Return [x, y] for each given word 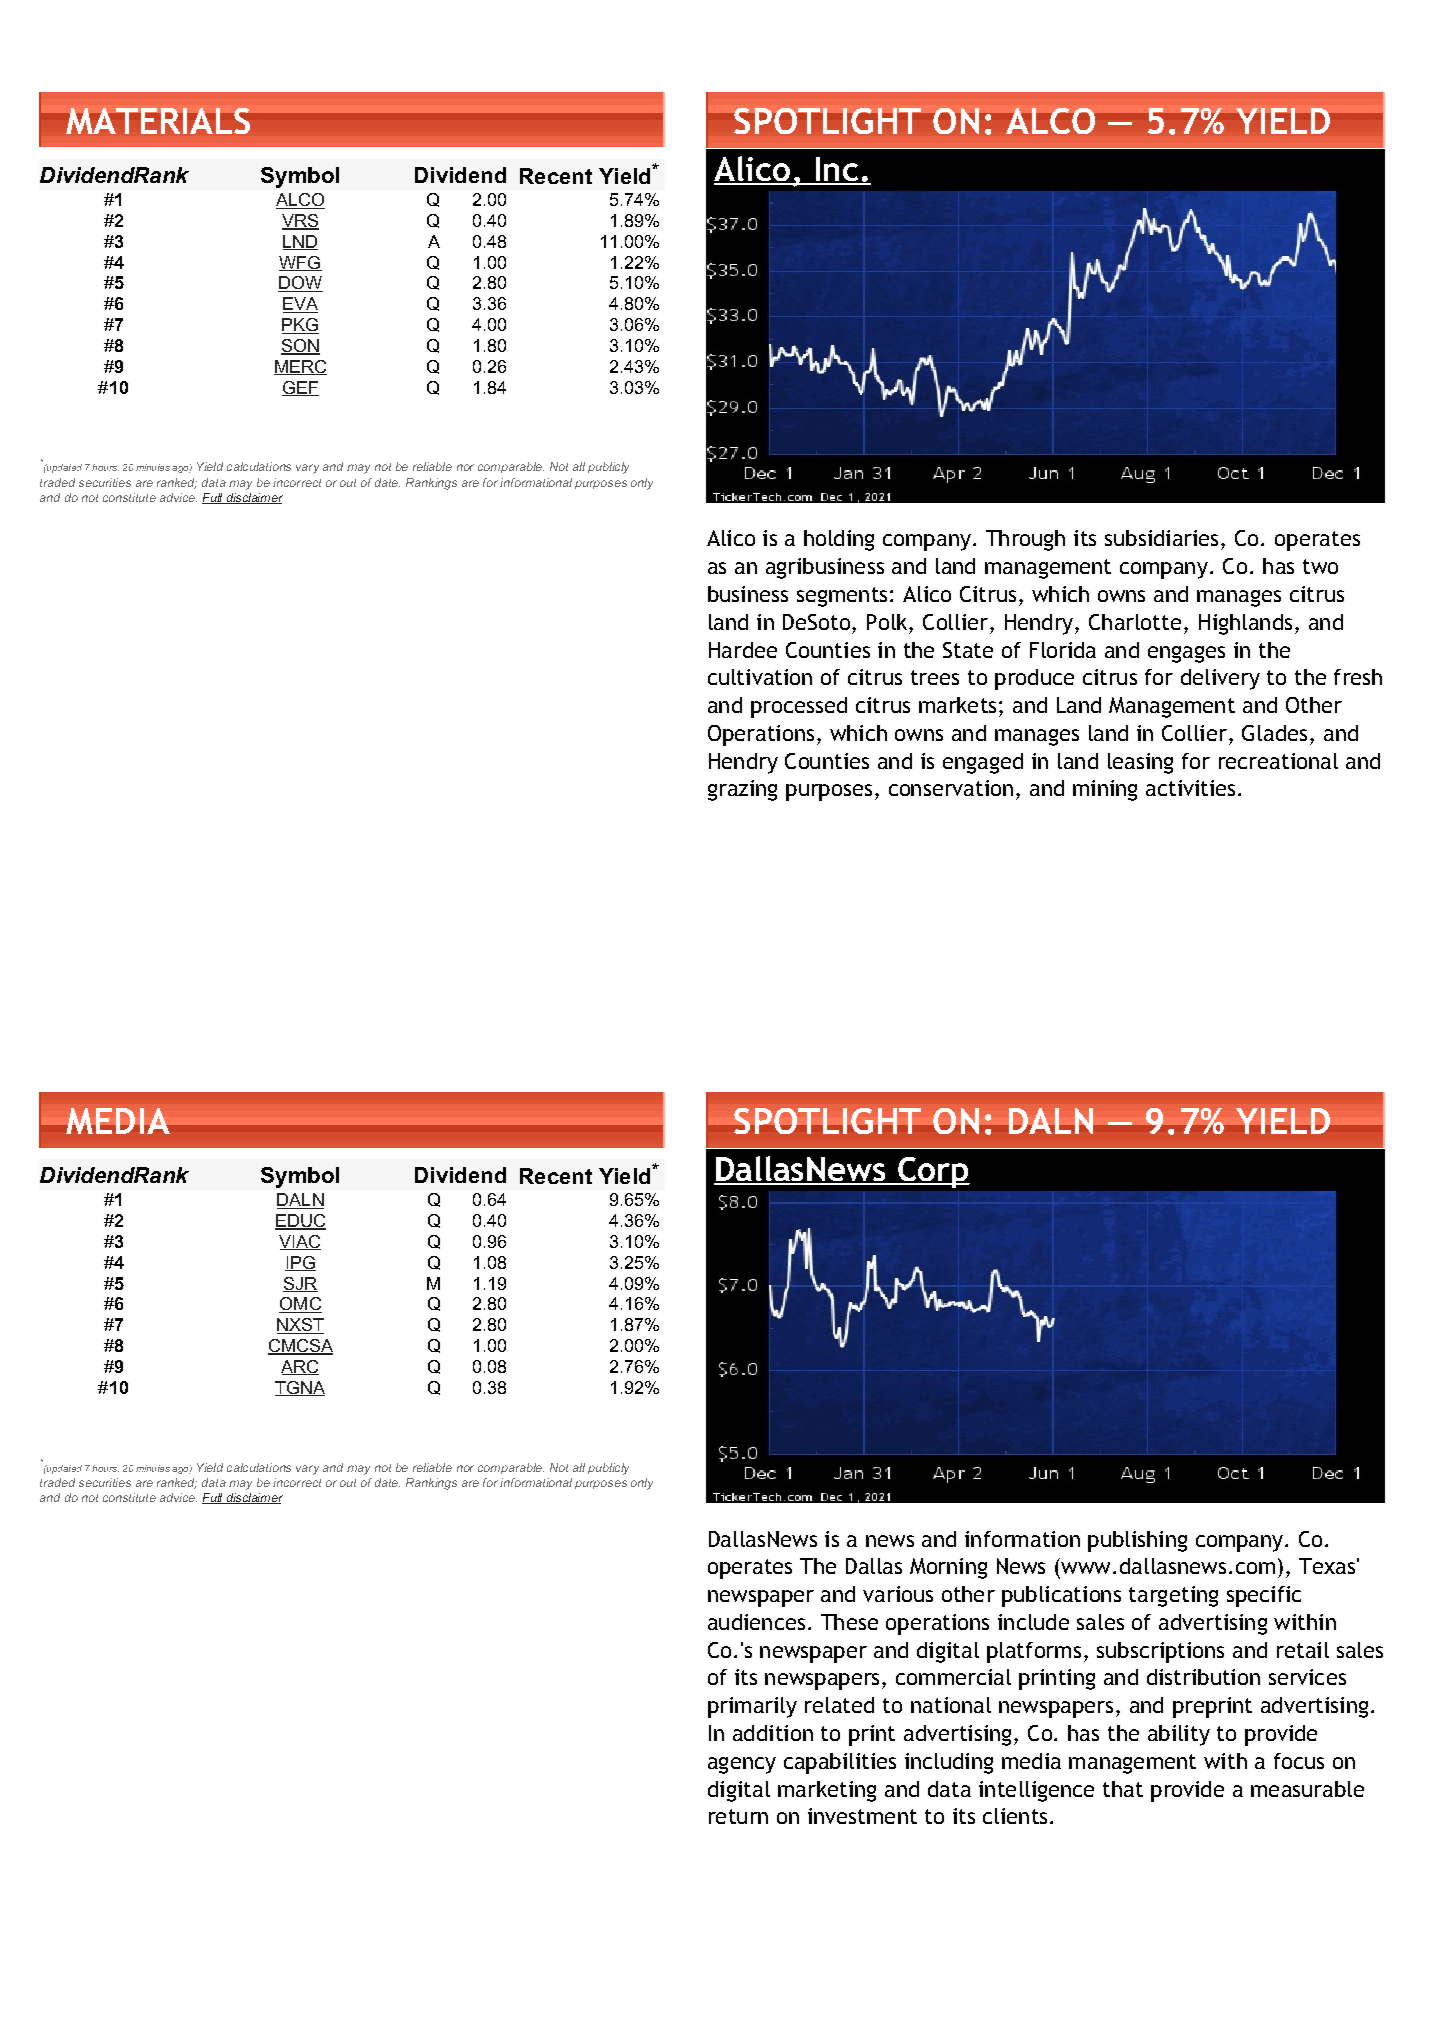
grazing [742, 790]
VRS [300, 222]
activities [1190, 788]
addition [773, 1733]
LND [300, 242]
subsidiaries [1161, 538]
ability [1179, 1735]
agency [742, 1765]
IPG [300, 1263]
